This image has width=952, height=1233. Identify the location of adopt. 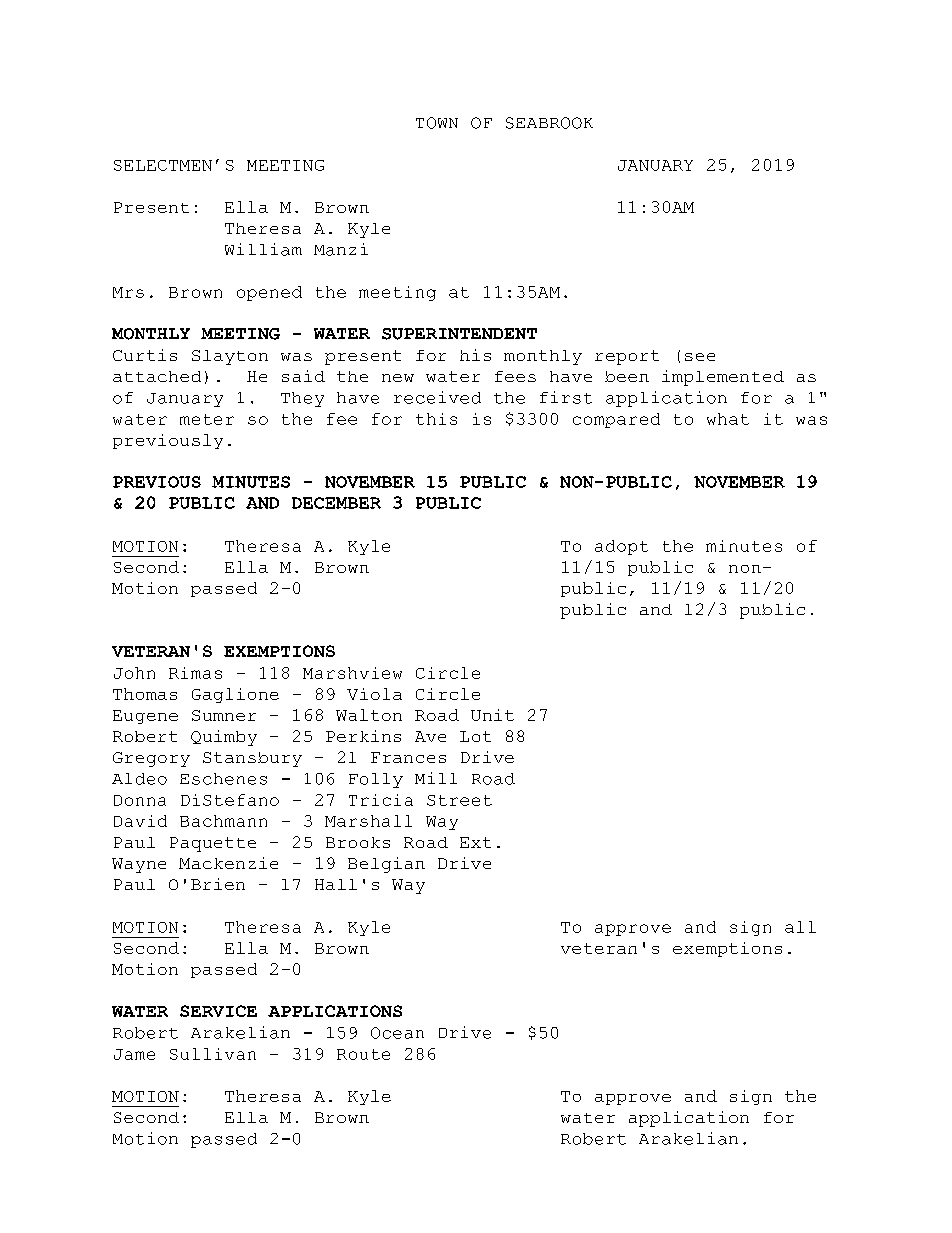
(621, 547).
